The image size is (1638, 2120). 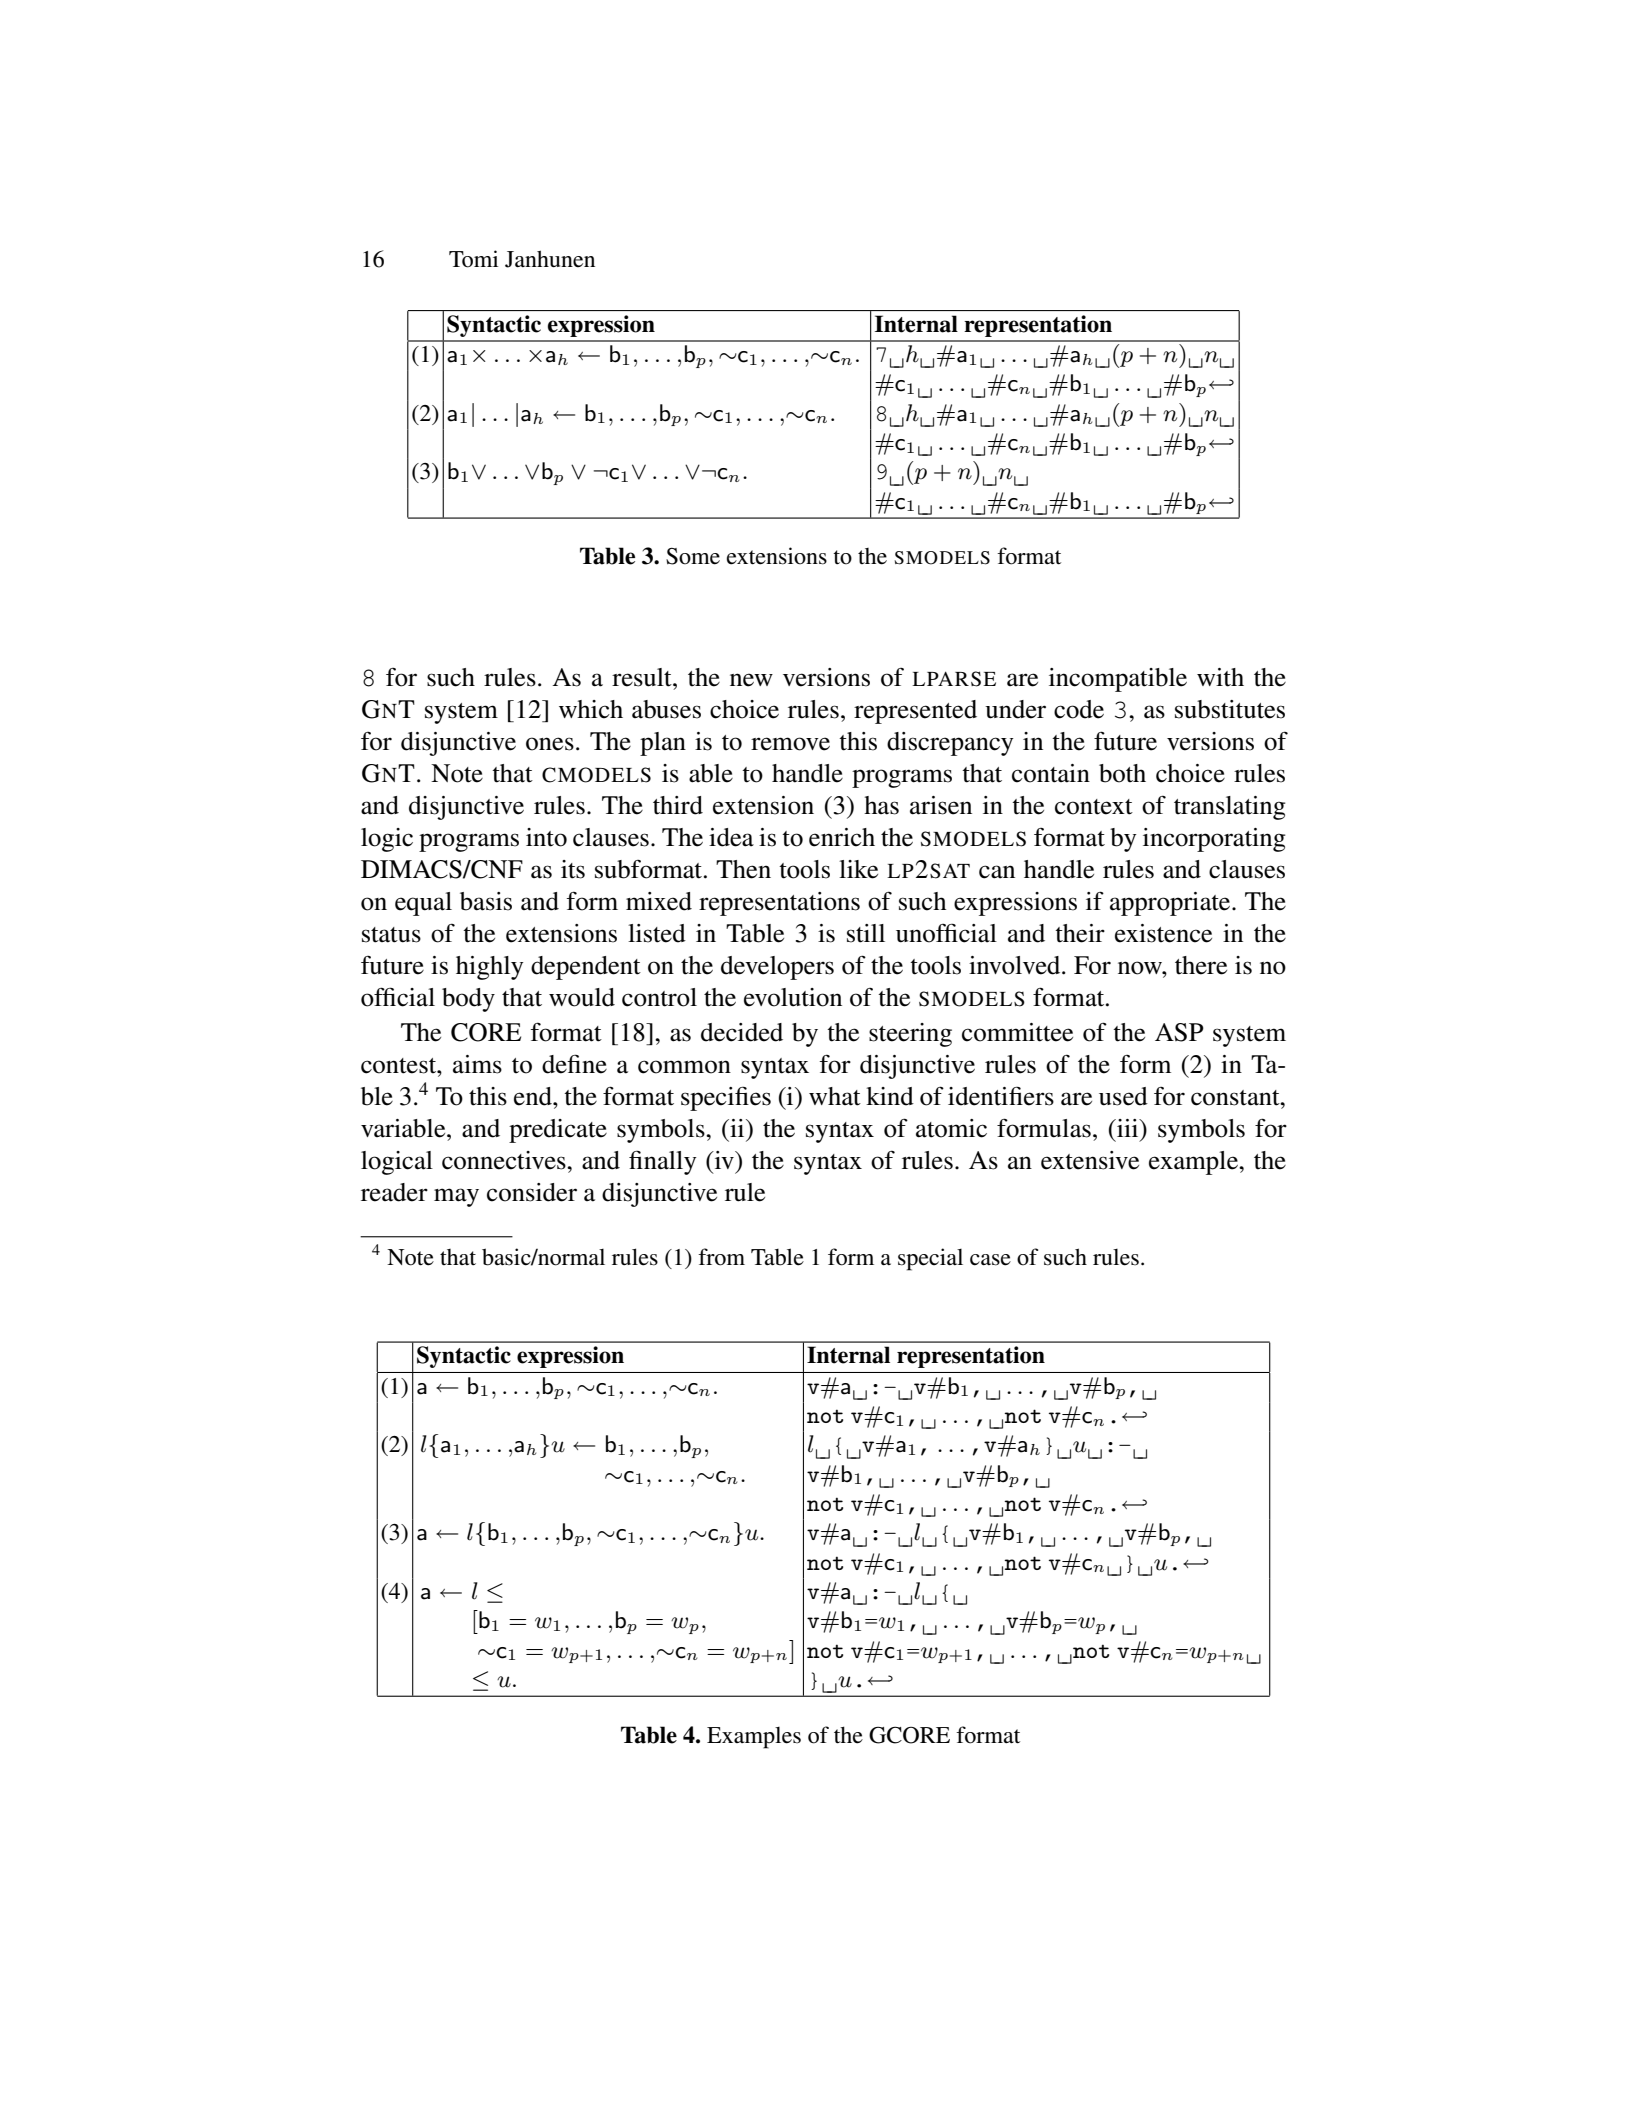 I want to click on both, so click(x=1122, y=773).
